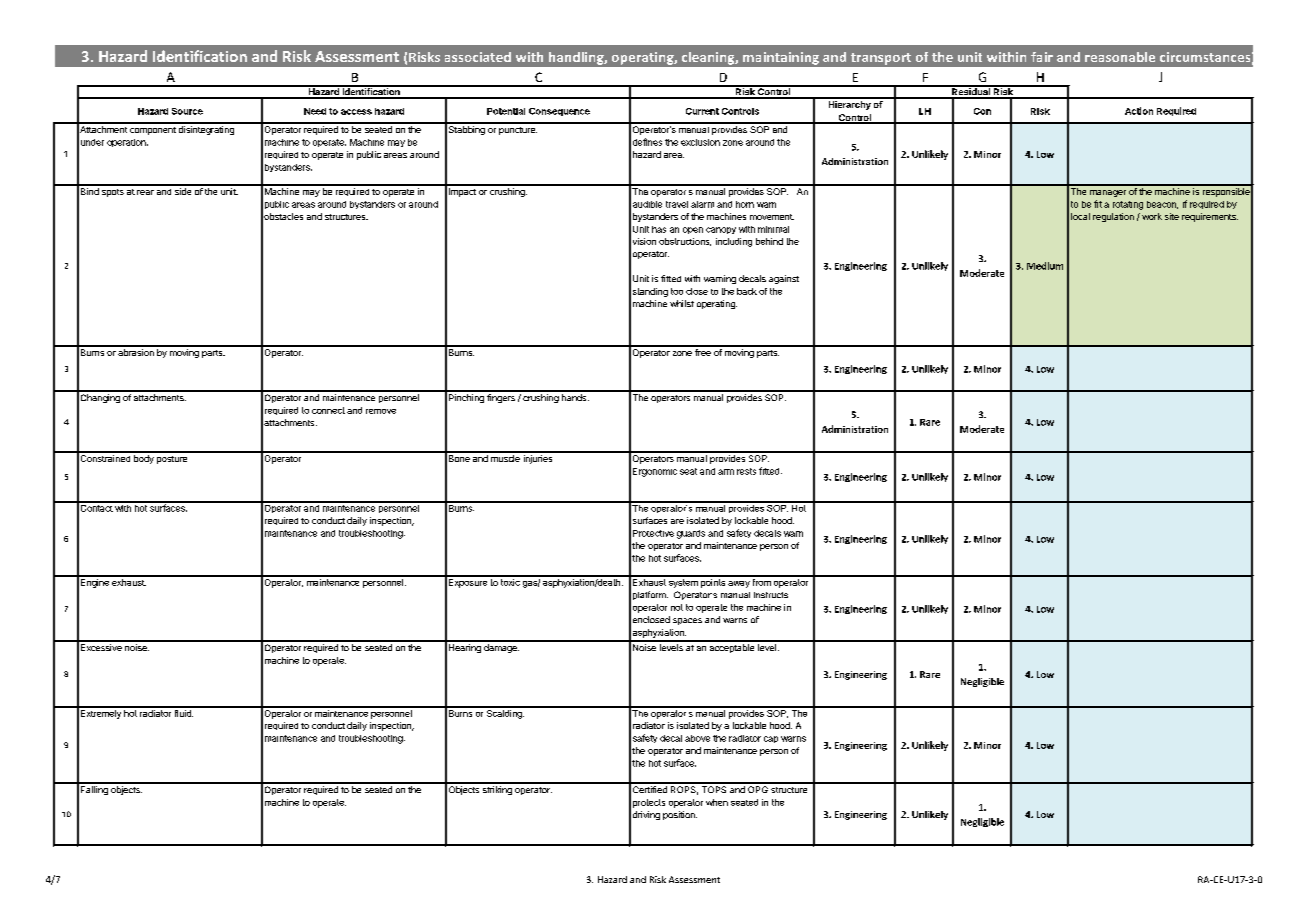 The width and height of the screenshot is (1308, 924). Describe the element at coordinates (702, 111) in the screenshot. I see `Current` at that location.
